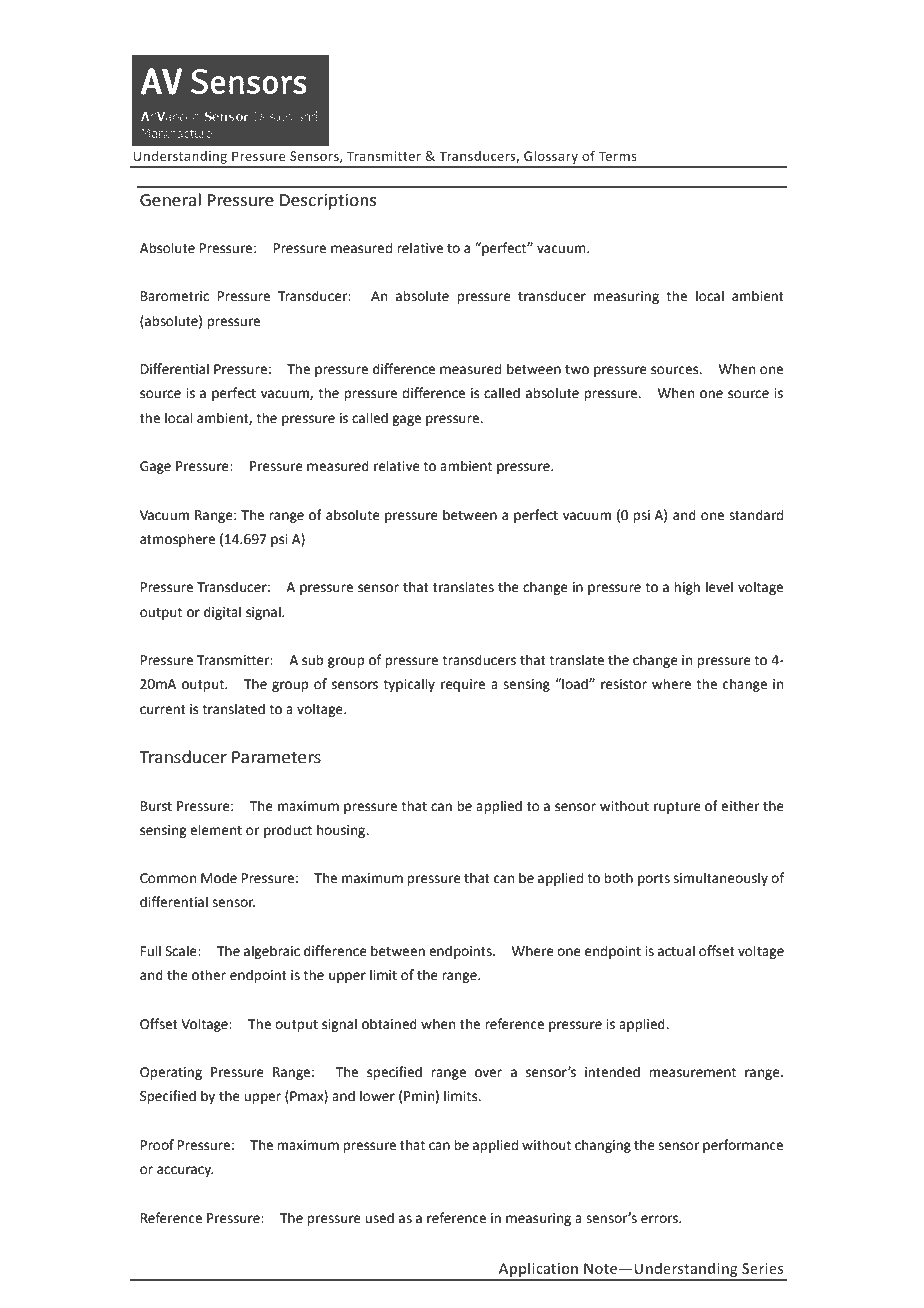  I want to click on Mode, so click(219, 878).
